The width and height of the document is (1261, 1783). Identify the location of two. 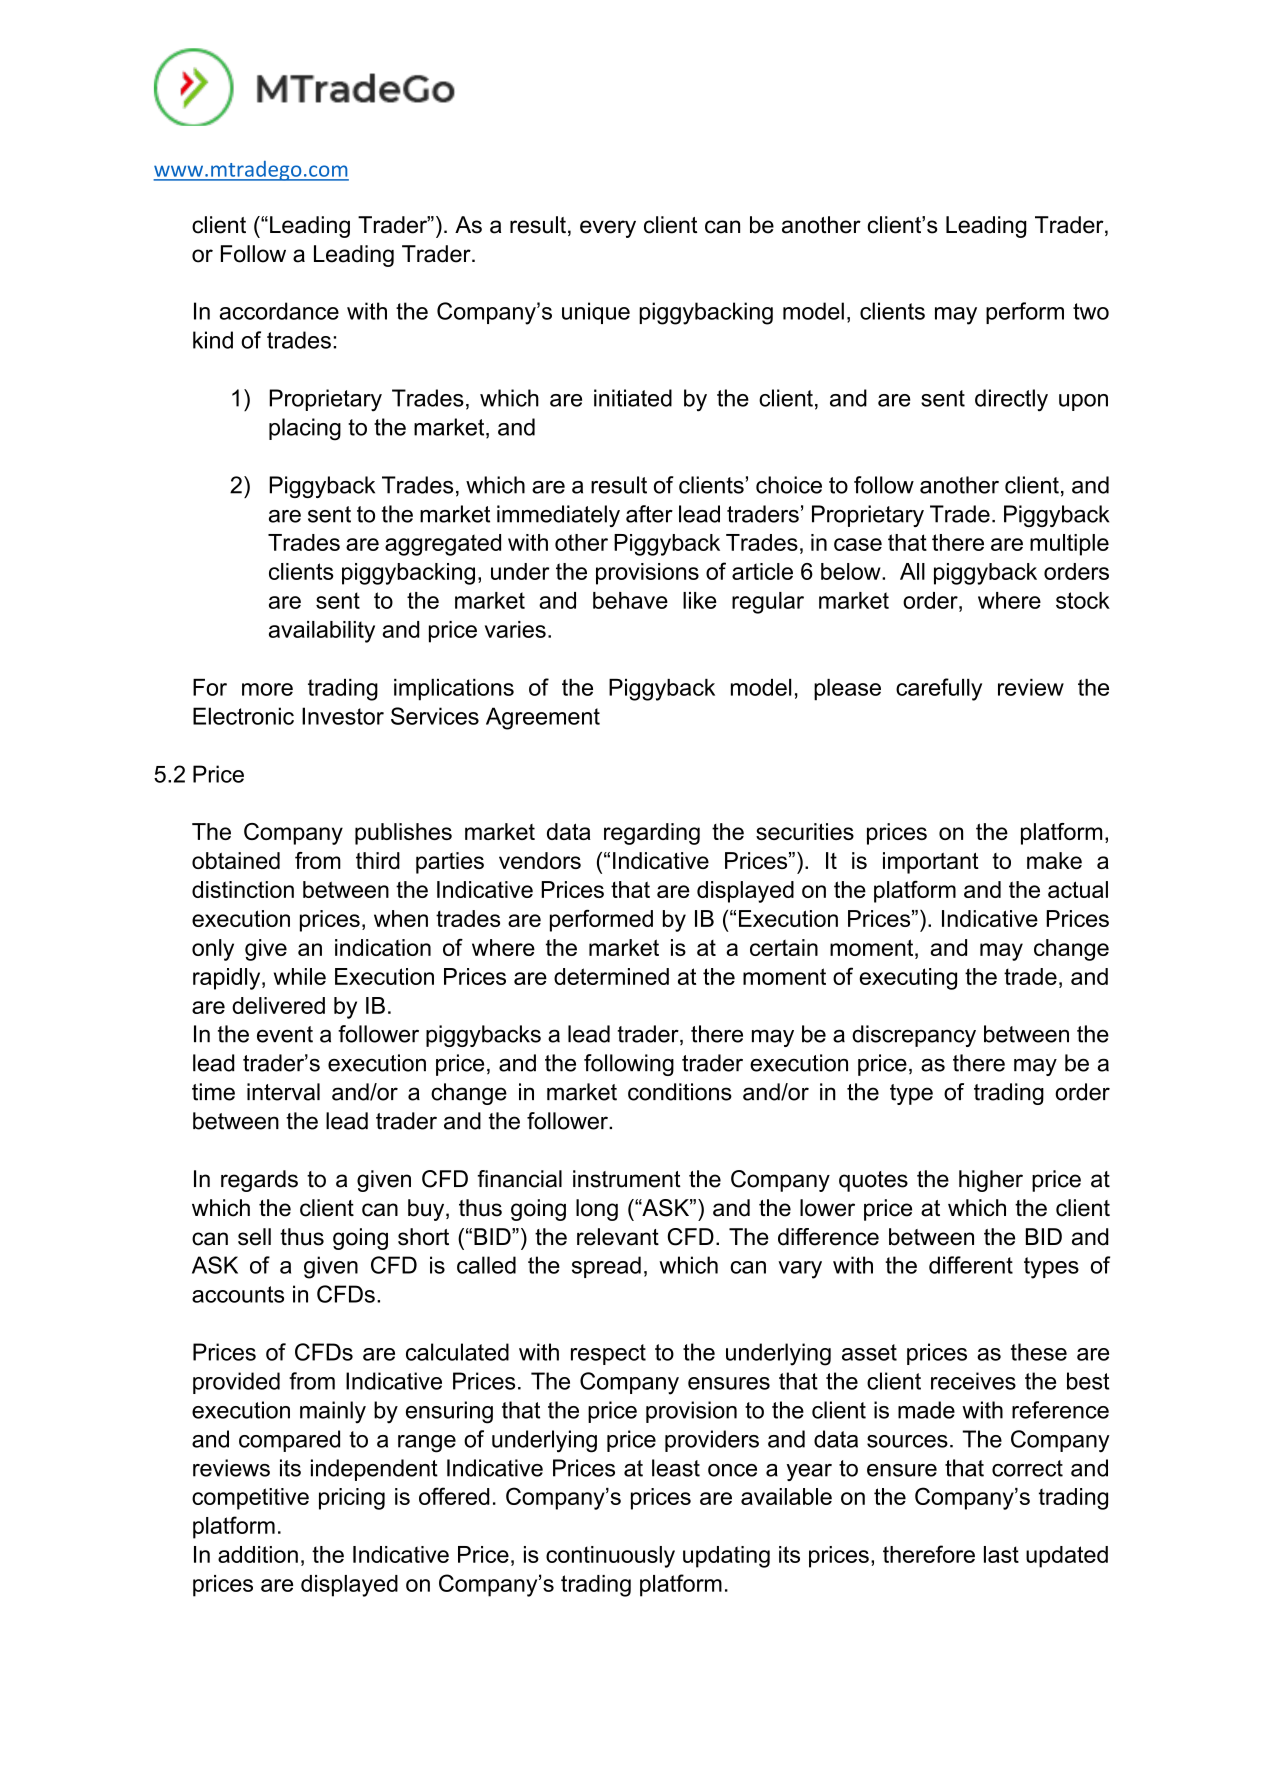
(1091, 311).
